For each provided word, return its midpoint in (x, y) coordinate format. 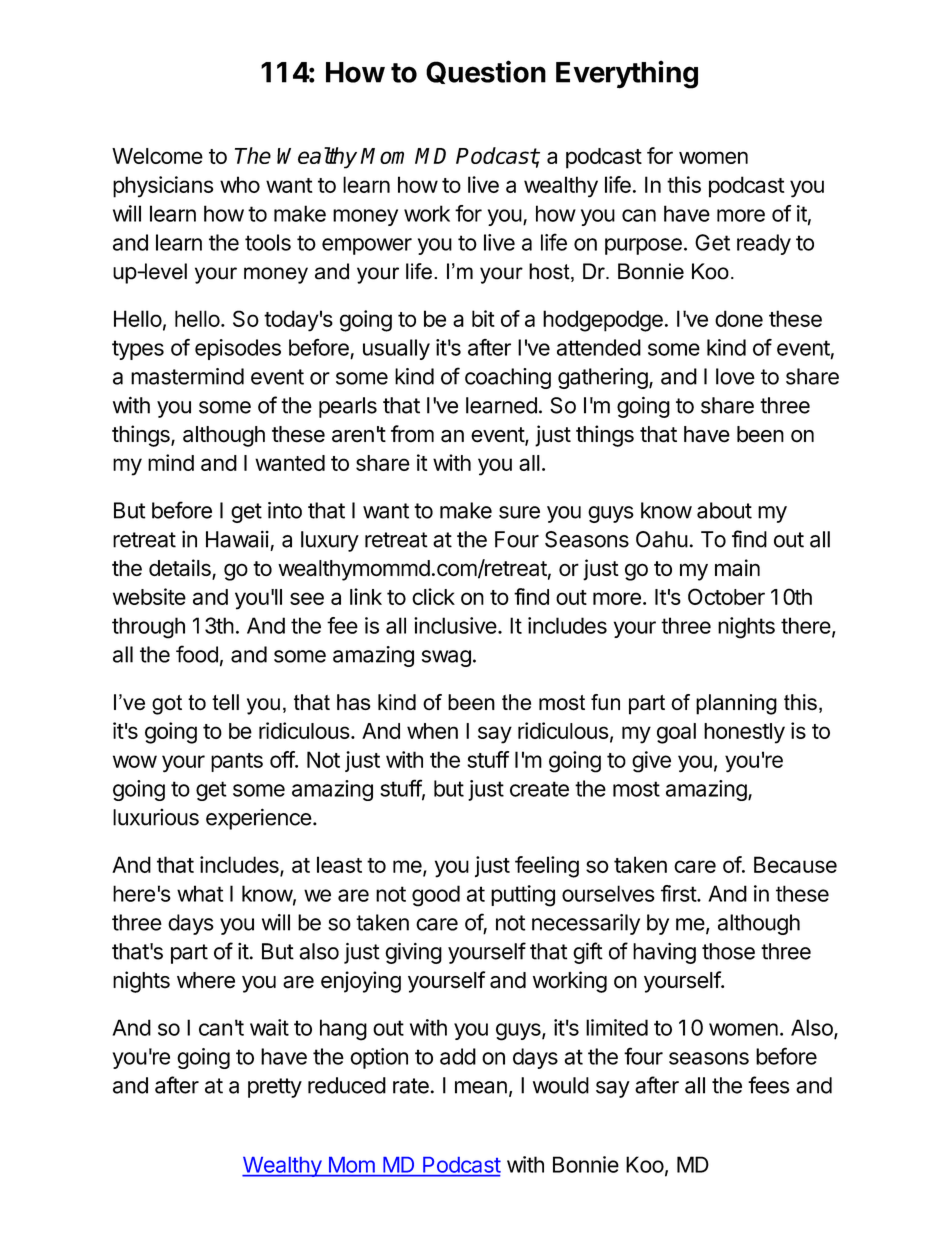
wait (269, 1027)
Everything (627, 74)
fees (768, 1085)
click (433, 596)
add (458, 1056)
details (181, 569)
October (726, 596)
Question (486, 72)
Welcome (157, 156)
